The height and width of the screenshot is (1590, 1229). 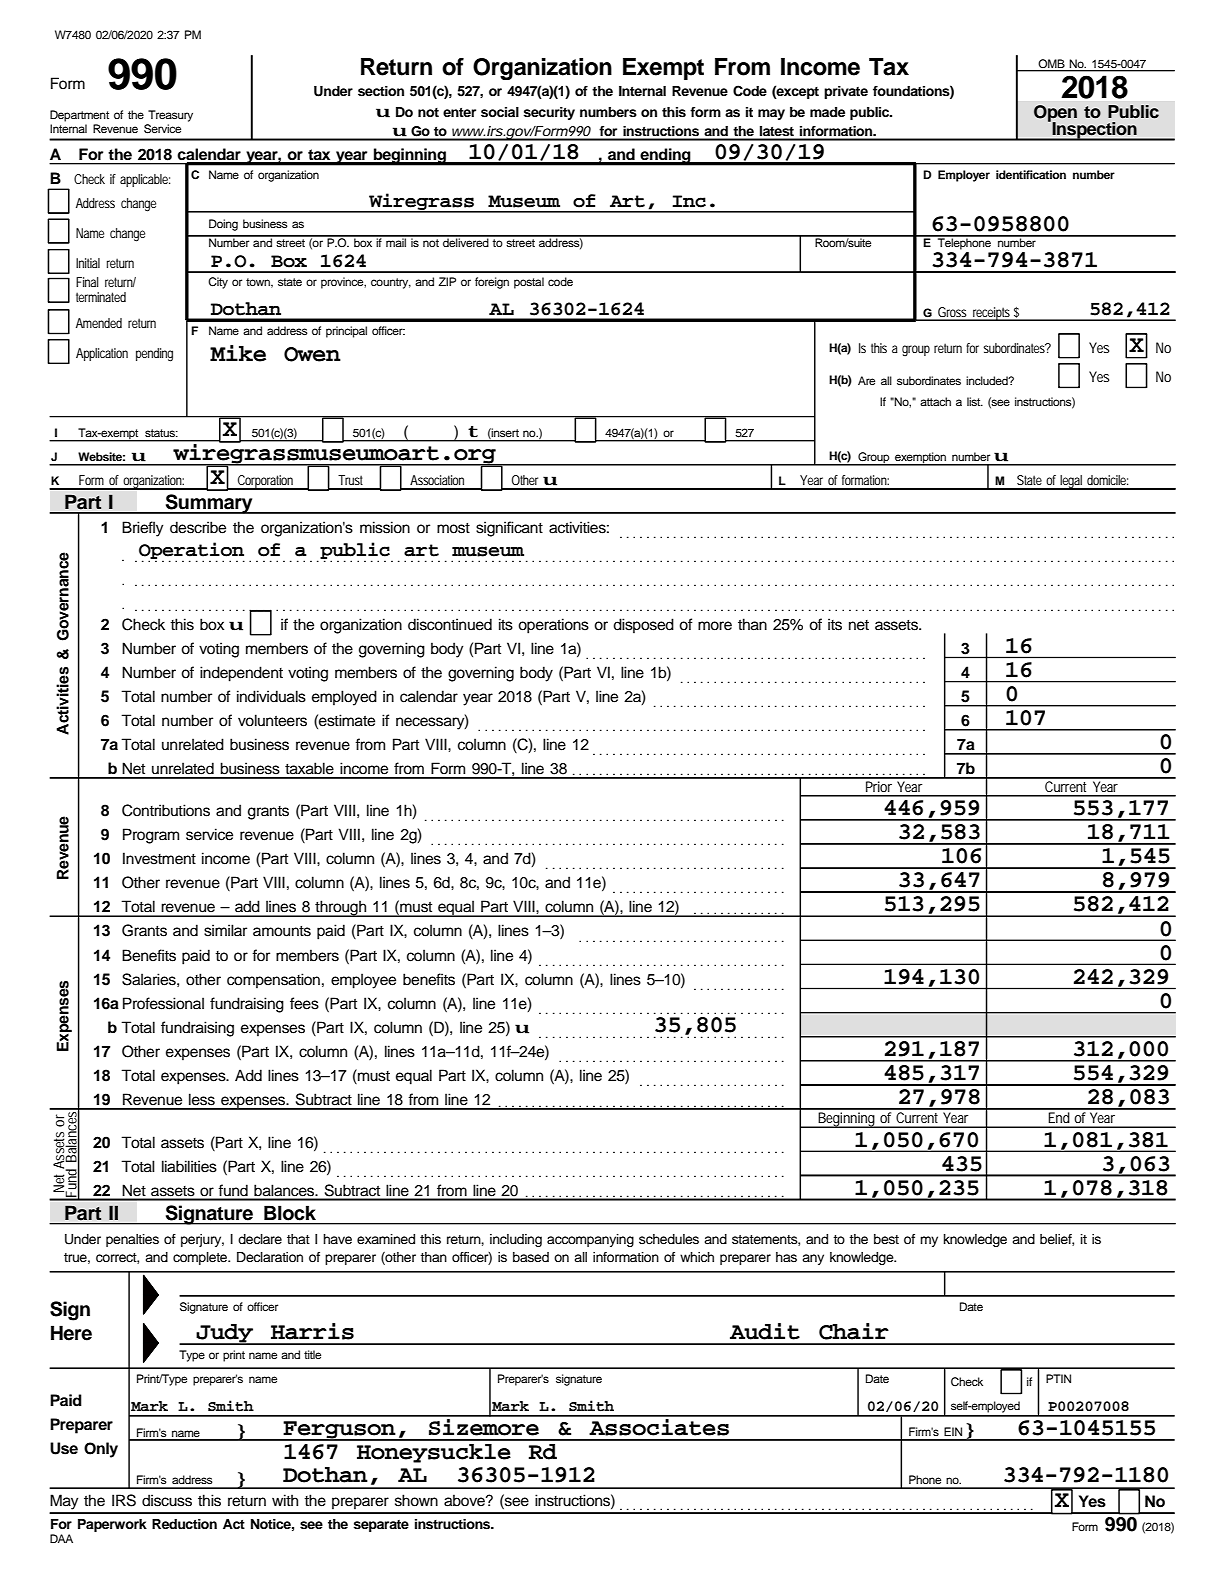 I want to click on discuss, so click(x=167, y=1500).
